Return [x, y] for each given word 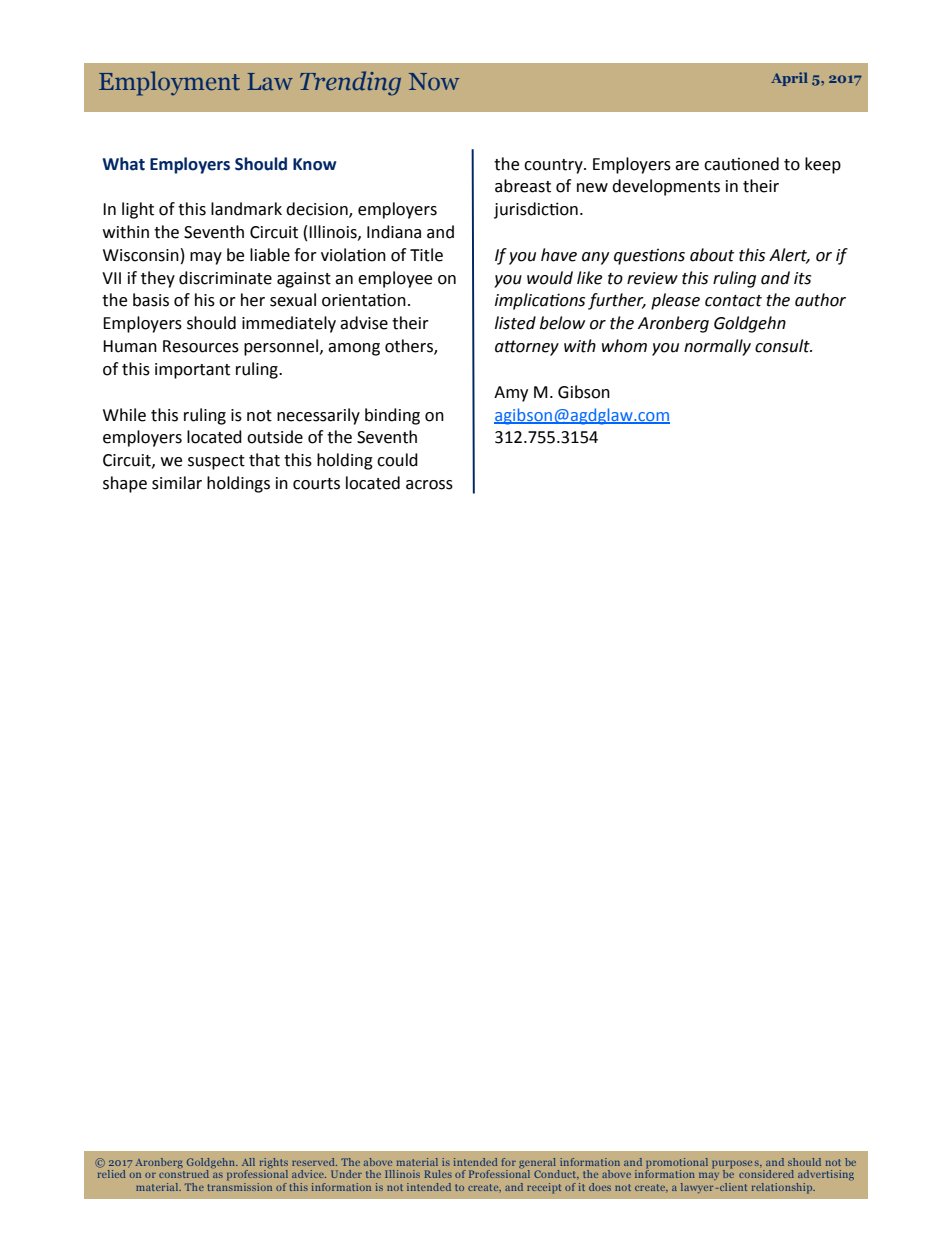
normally [717, 347]
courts [316, 484]
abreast [523, 186]
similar [177, 483]
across [429, 485]
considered [766, 1174]
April [789, 79]
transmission [240, 1185]
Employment [169, 83]
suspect [216, 462]
